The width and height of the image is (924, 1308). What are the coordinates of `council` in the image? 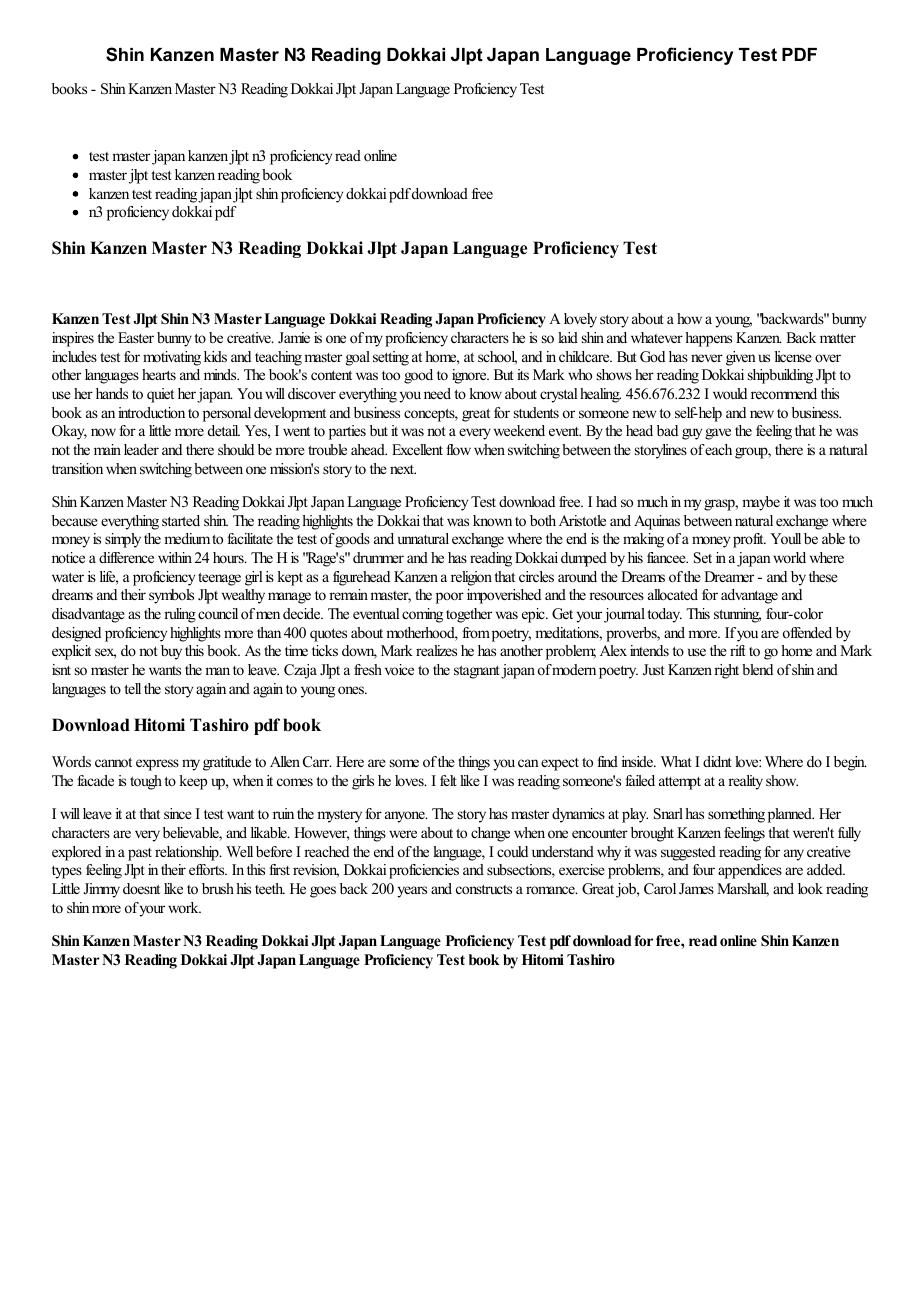 It's located at (218, 613).
